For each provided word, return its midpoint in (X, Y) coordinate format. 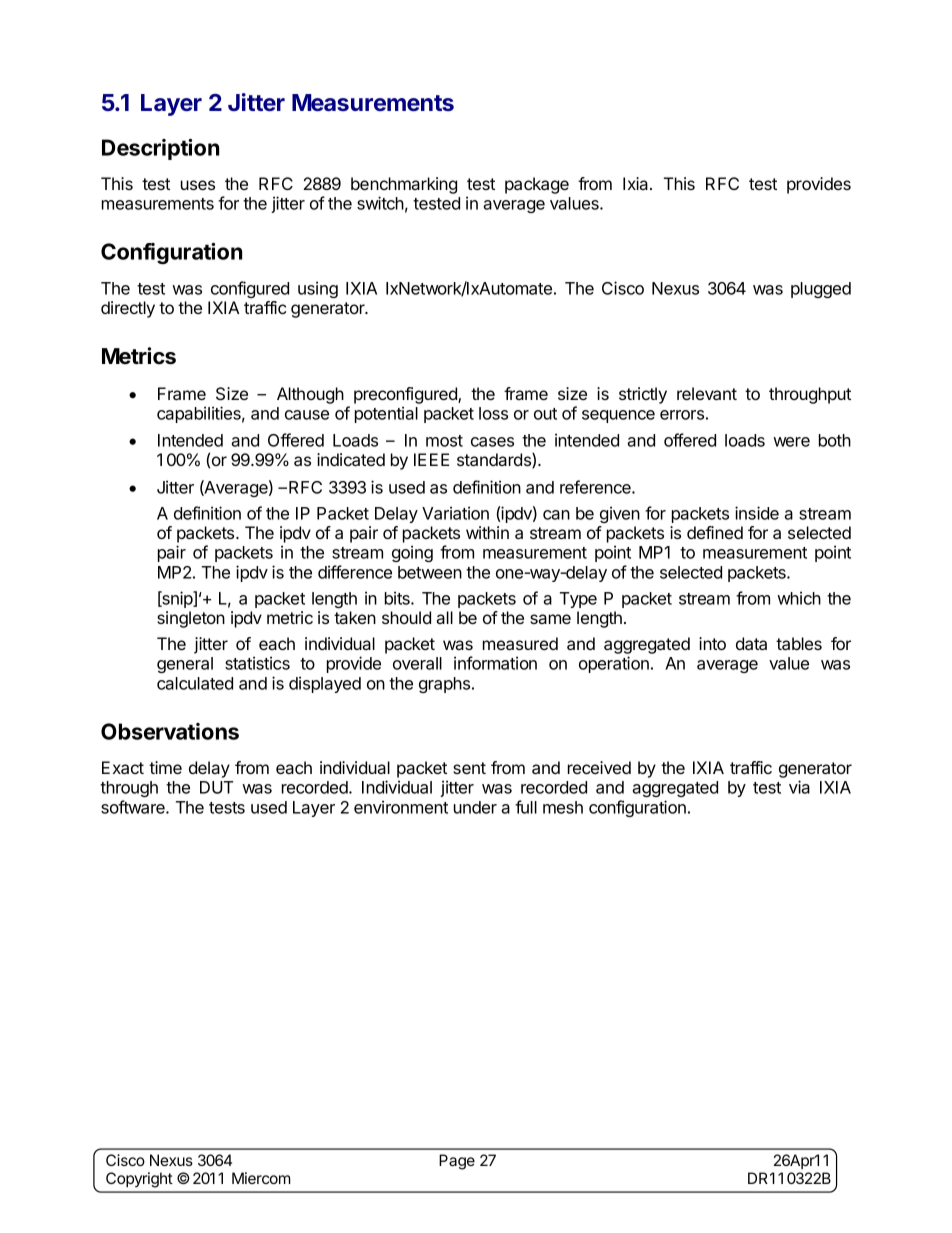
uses (198, 185)
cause (307, 415)
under (475, 807)
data (751, 643)
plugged (821, 290)
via (799, 787)
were (791, 442)
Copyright (139, 1180)
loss (493, 413)
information (495, 663)
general (185, 665)
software (134, 807)
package (537, 185)
